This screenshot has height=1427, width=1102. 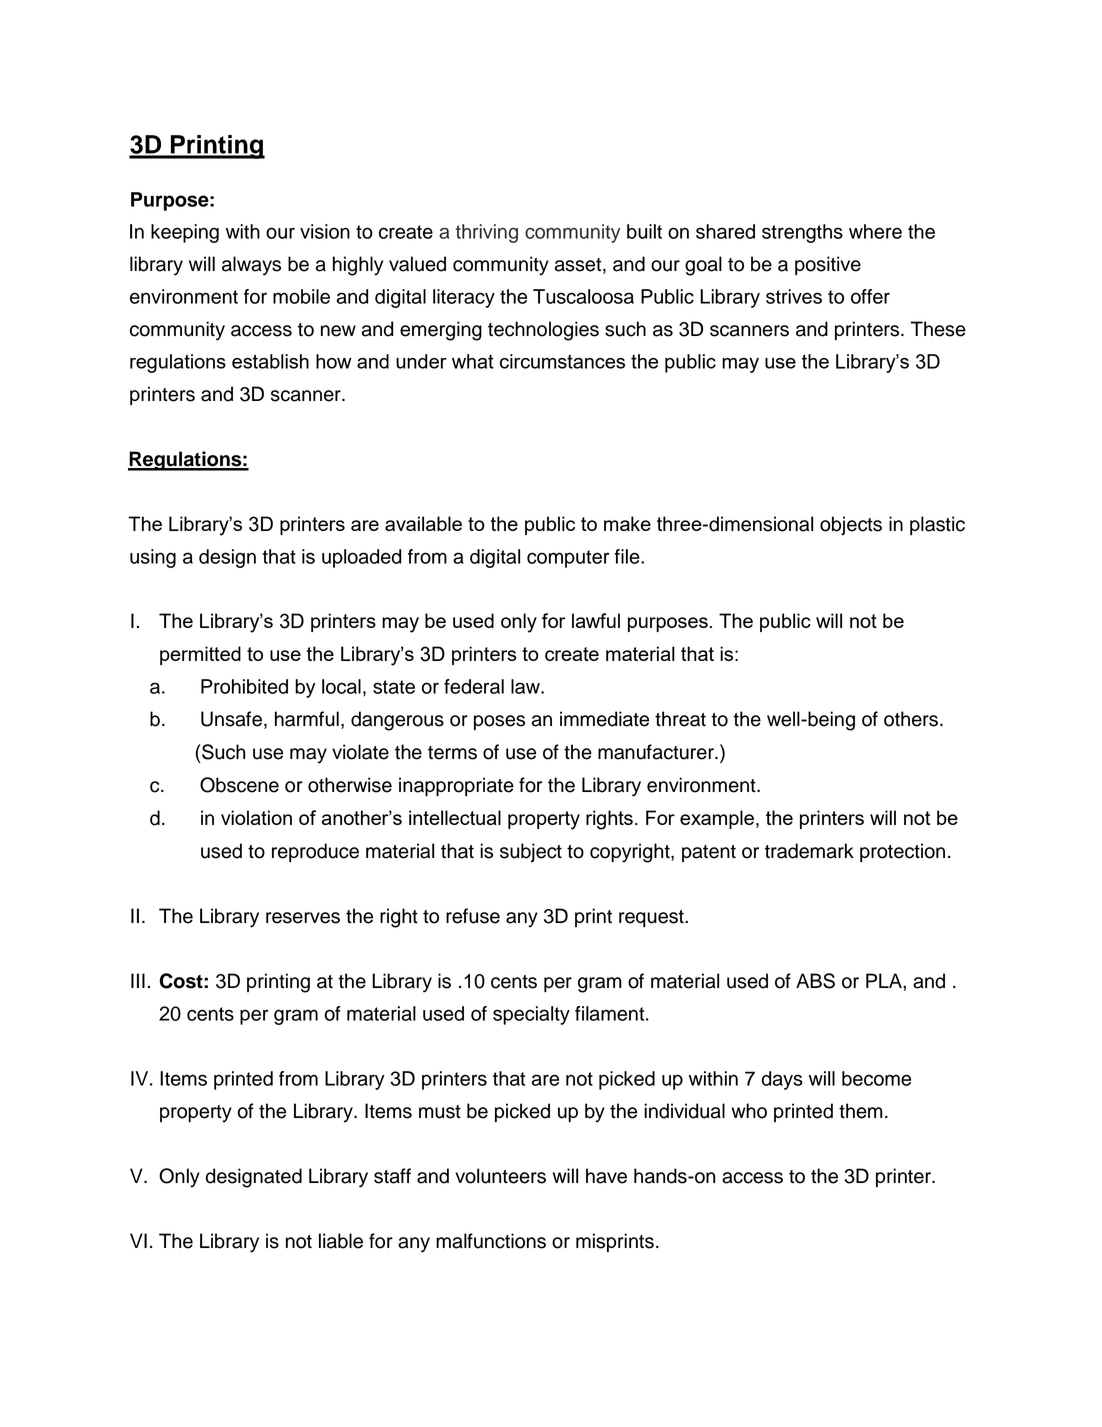 What do you see at coordinates (911, 719) in the screenshot?
I see `others` at bounding box center [911, 719].
